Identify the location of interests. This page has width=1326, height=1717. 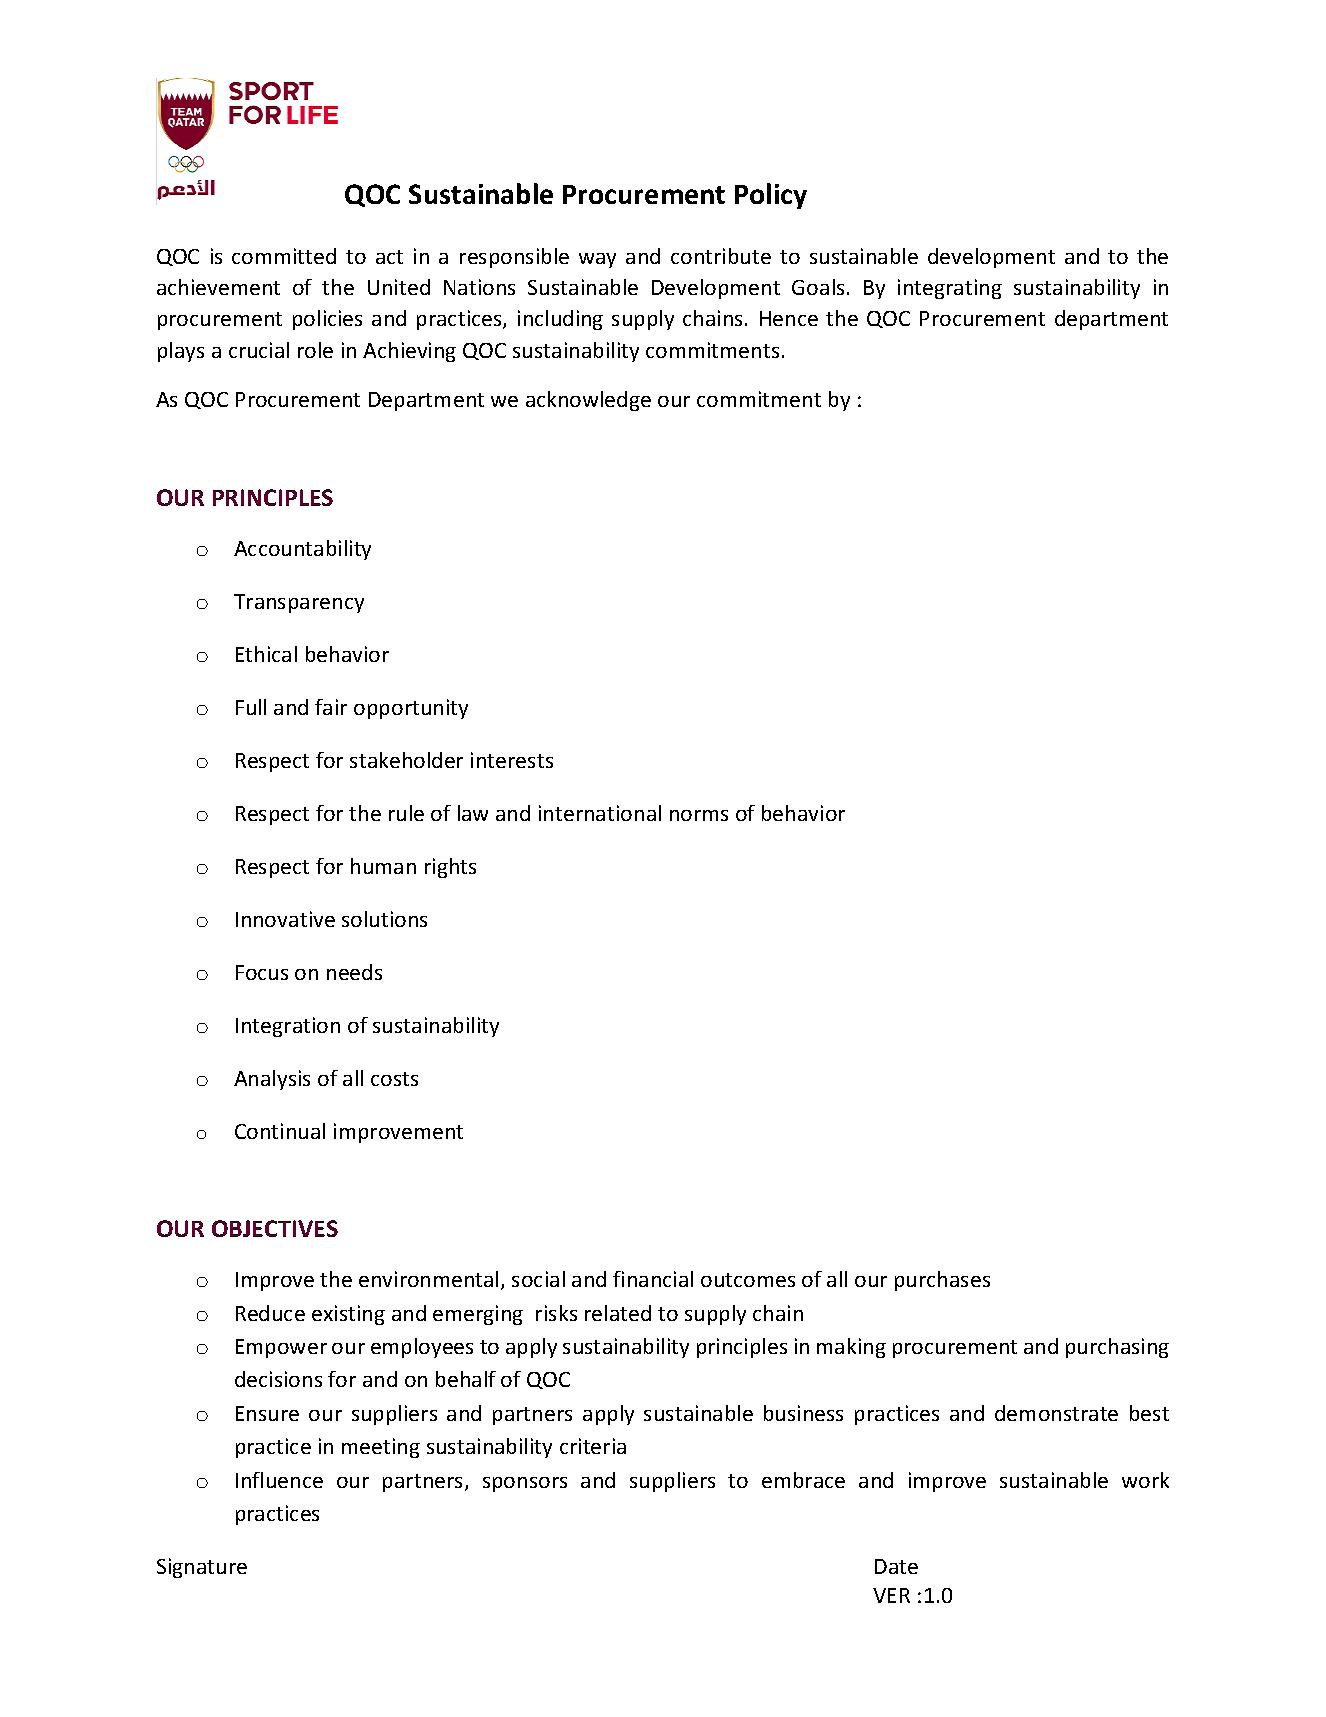
(512, 760).
